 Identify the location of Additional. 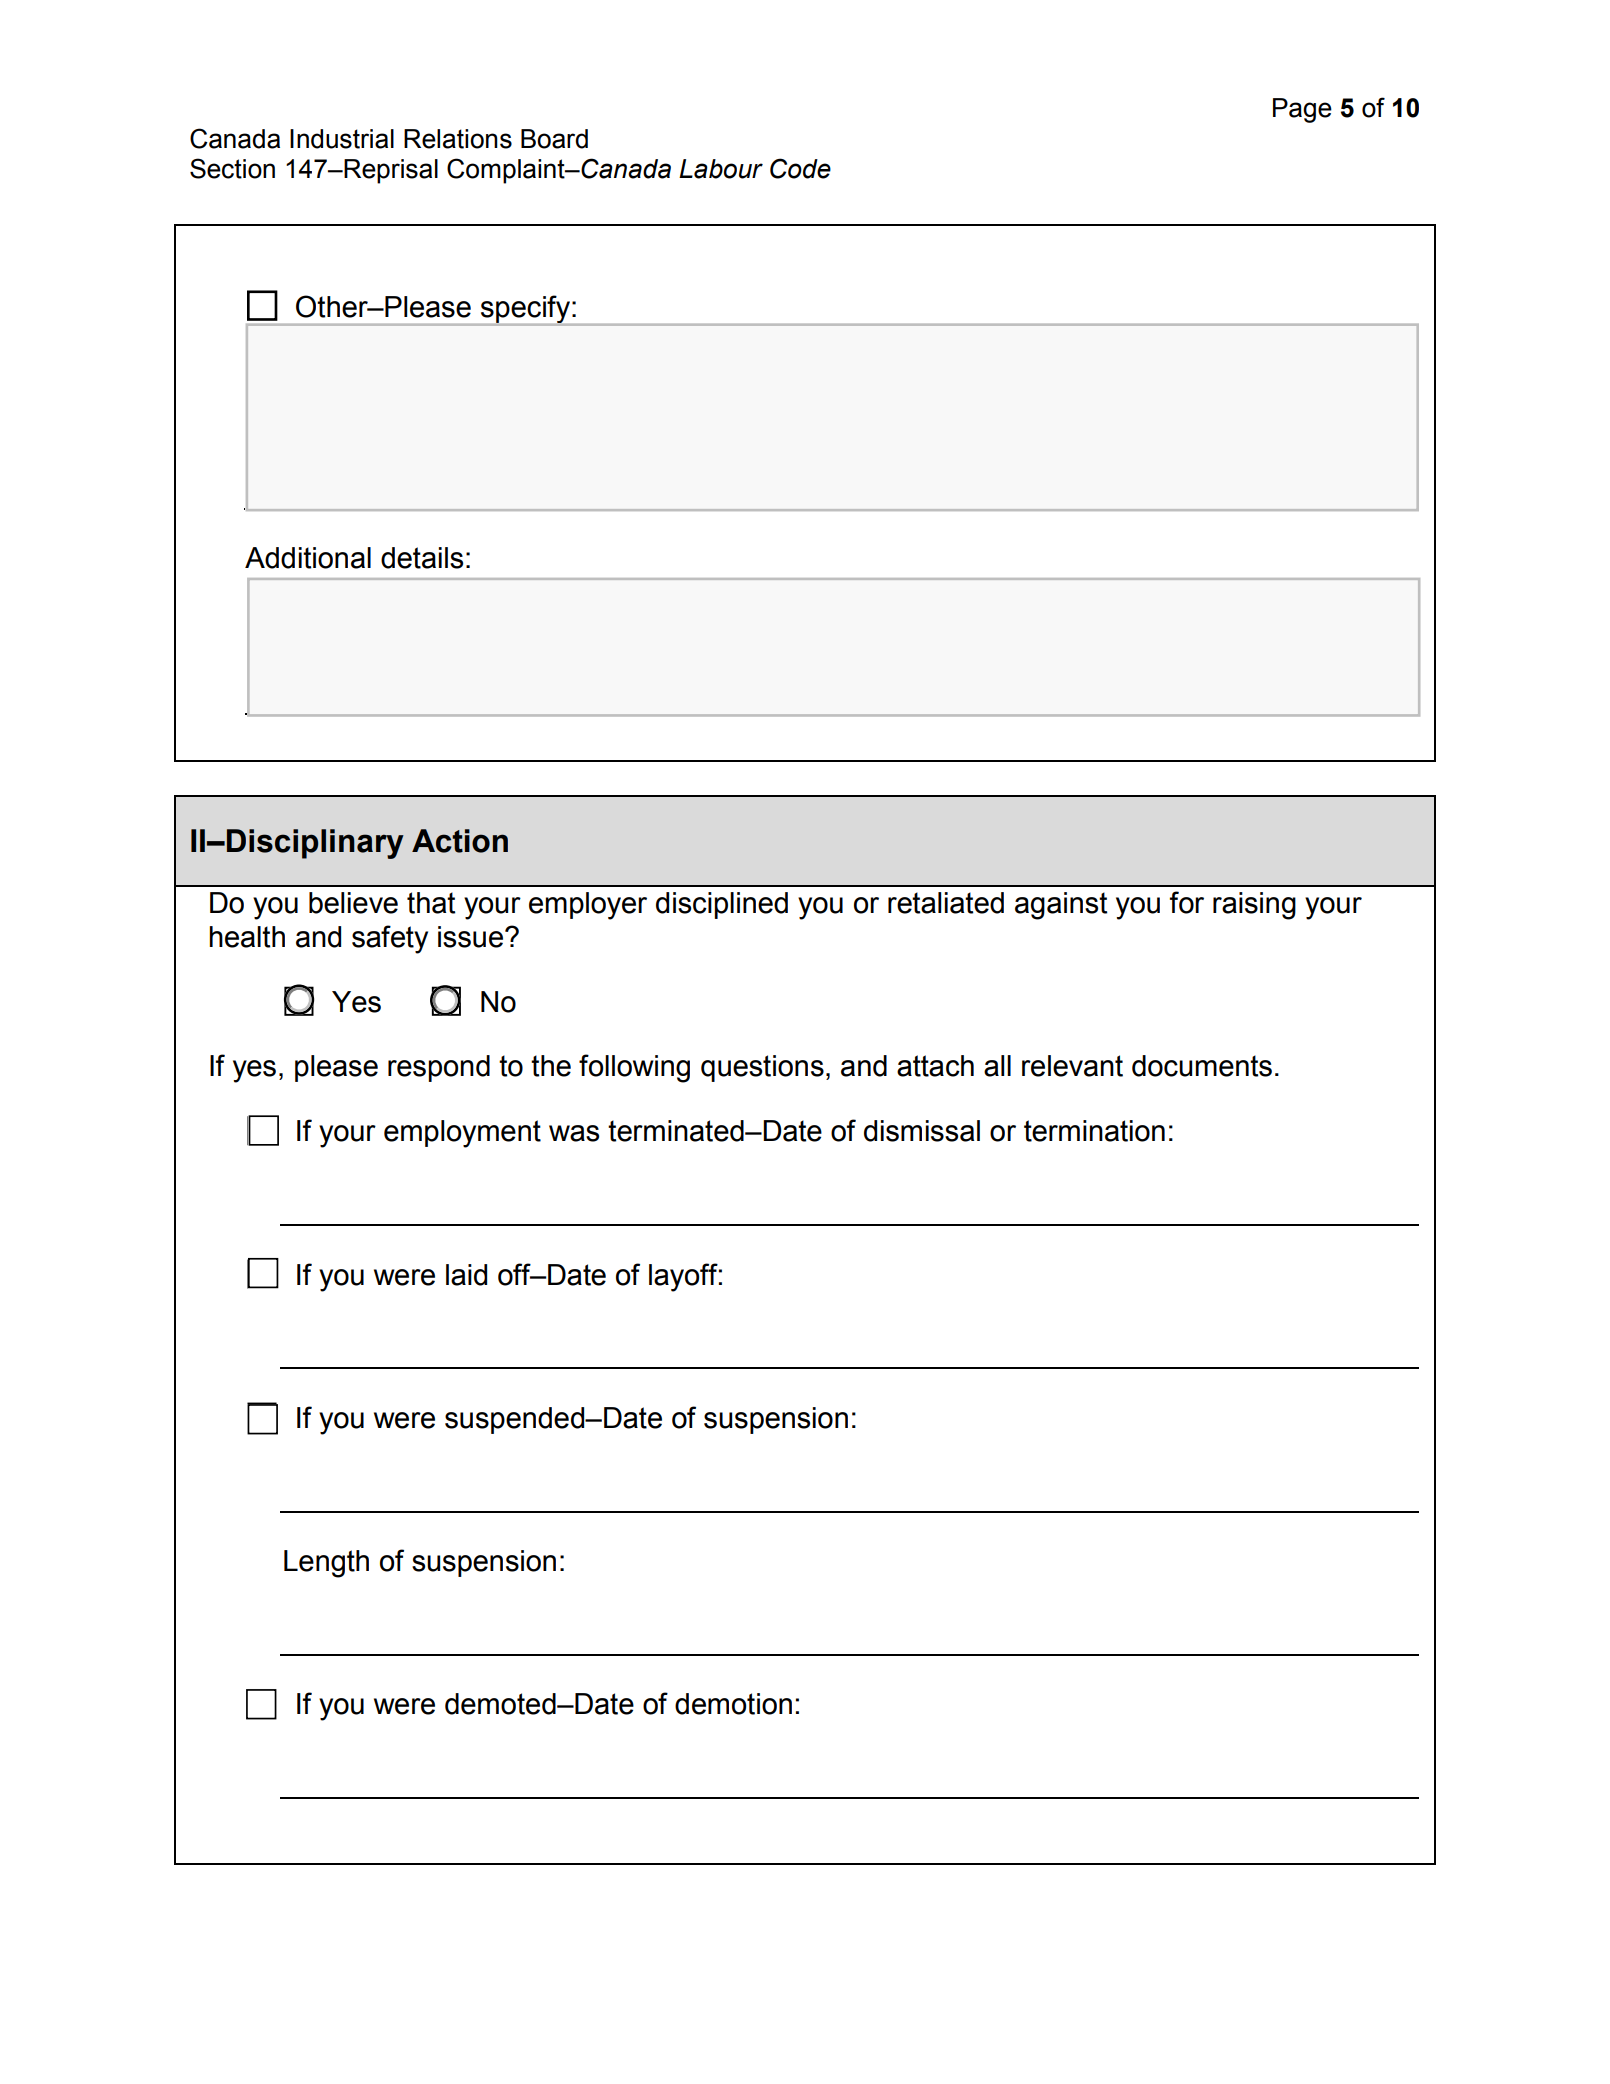
(308, 558).
